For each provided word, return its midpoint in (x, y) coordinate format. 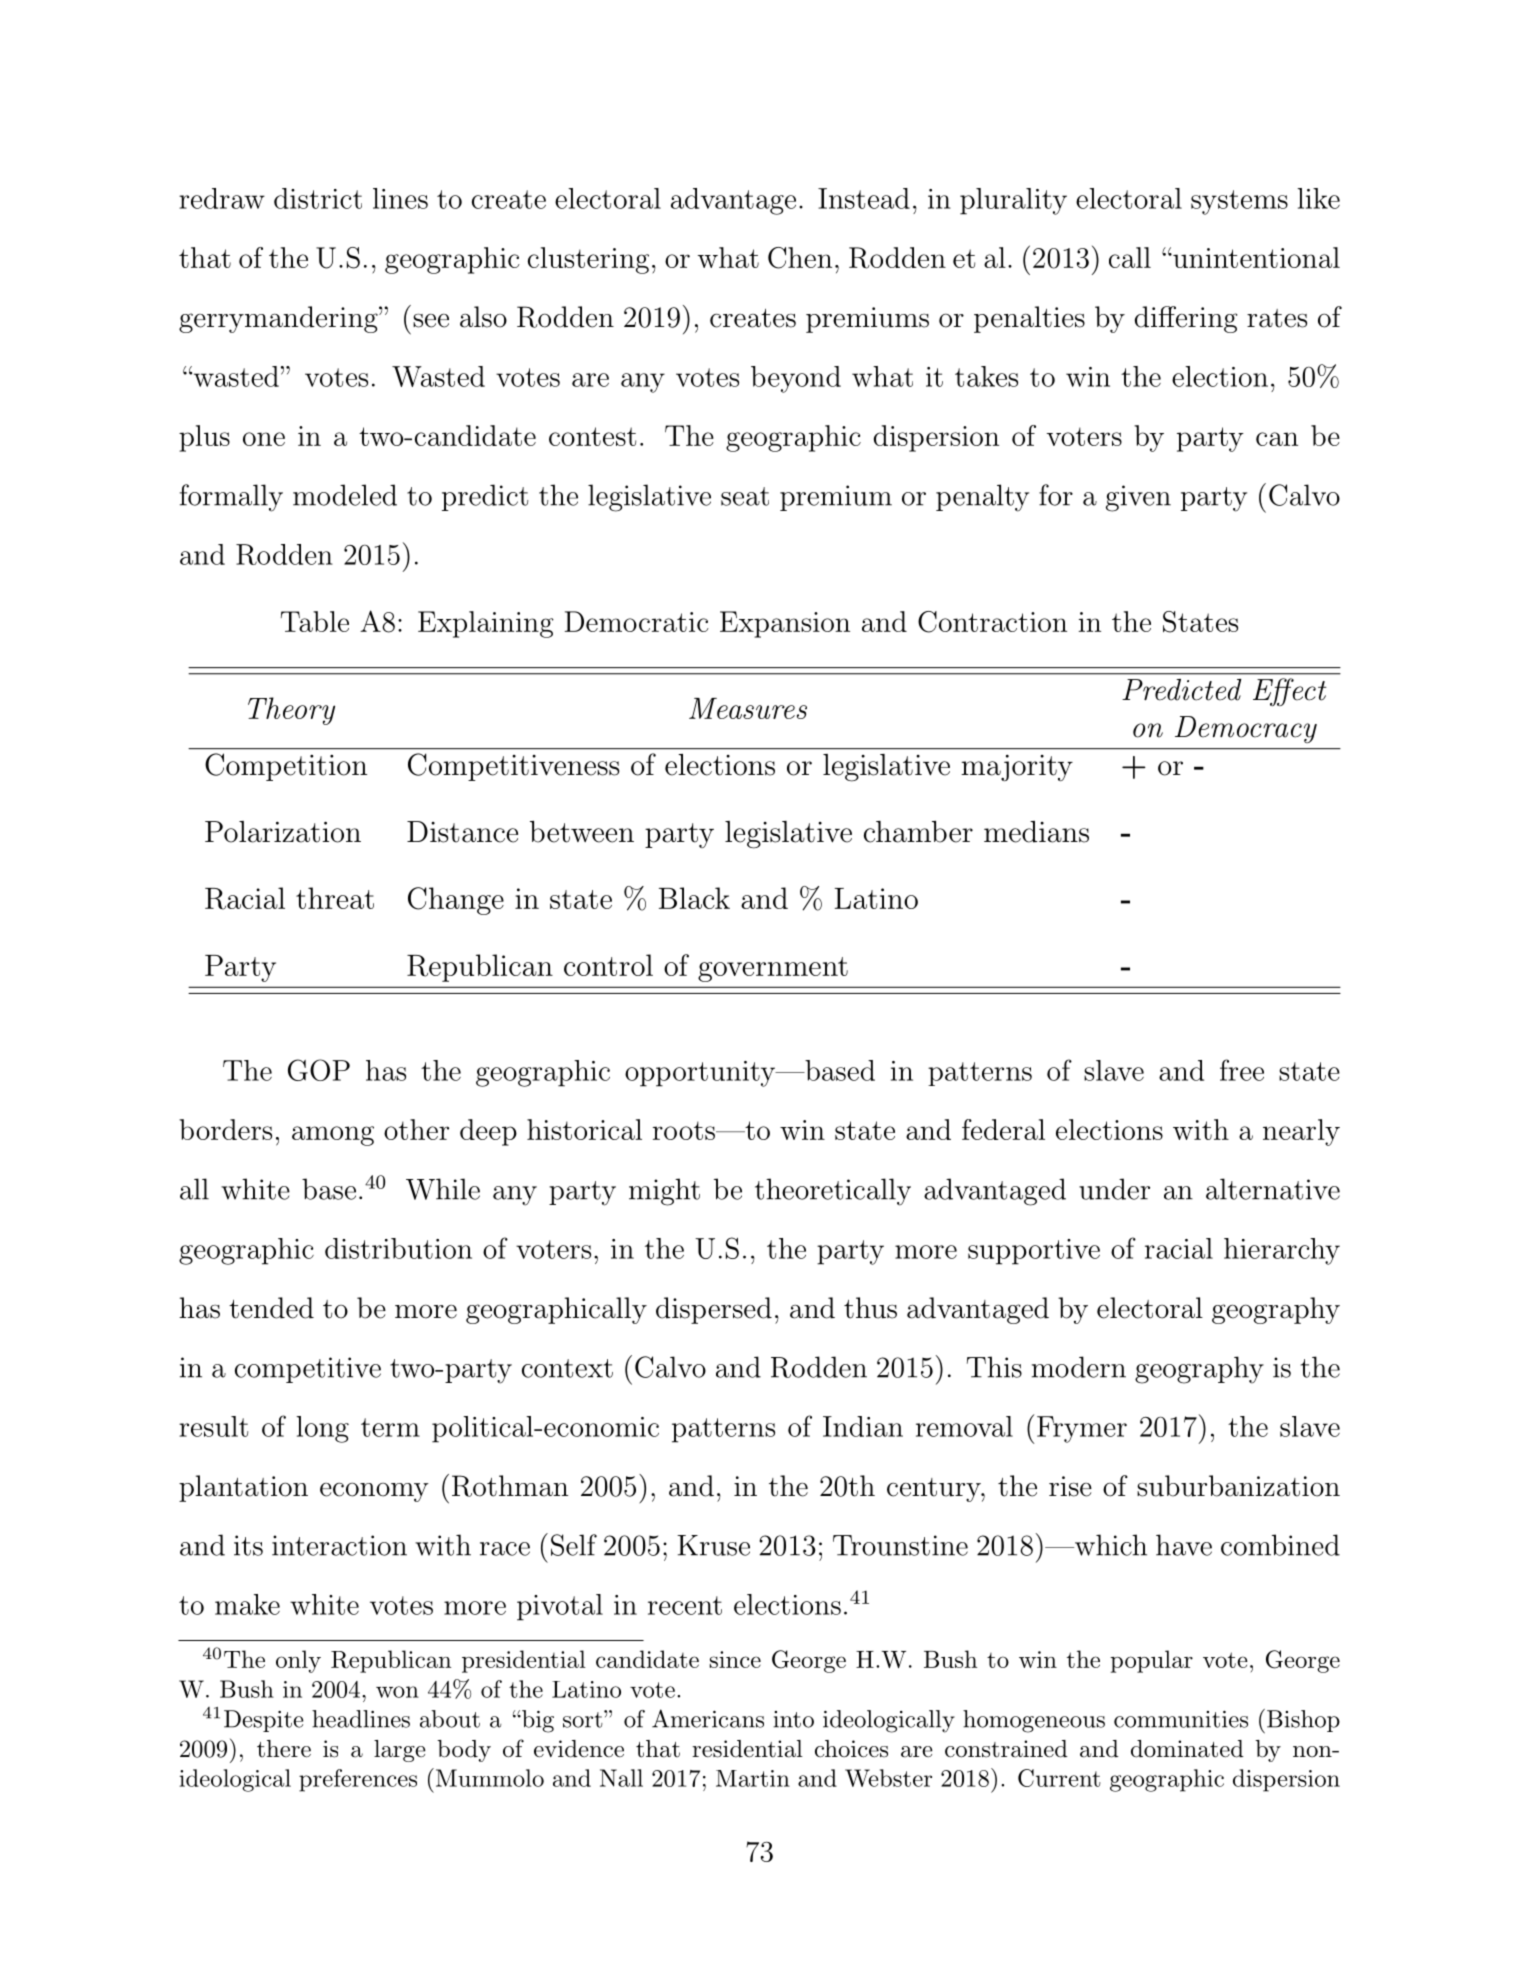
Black (694, 898)
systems (1239, 202)
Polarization (283, 832)
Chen (800, 258)
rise (1070, 1486)
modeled (345, 495)
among (333, 1136)
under (1114, 1189)
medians (1036, 832)
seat (745, 496)
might (664, 1192)
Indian (863, 1426)
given (1138, 498)
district (318, 198)
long (322, 1429)
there (284, 1749)
